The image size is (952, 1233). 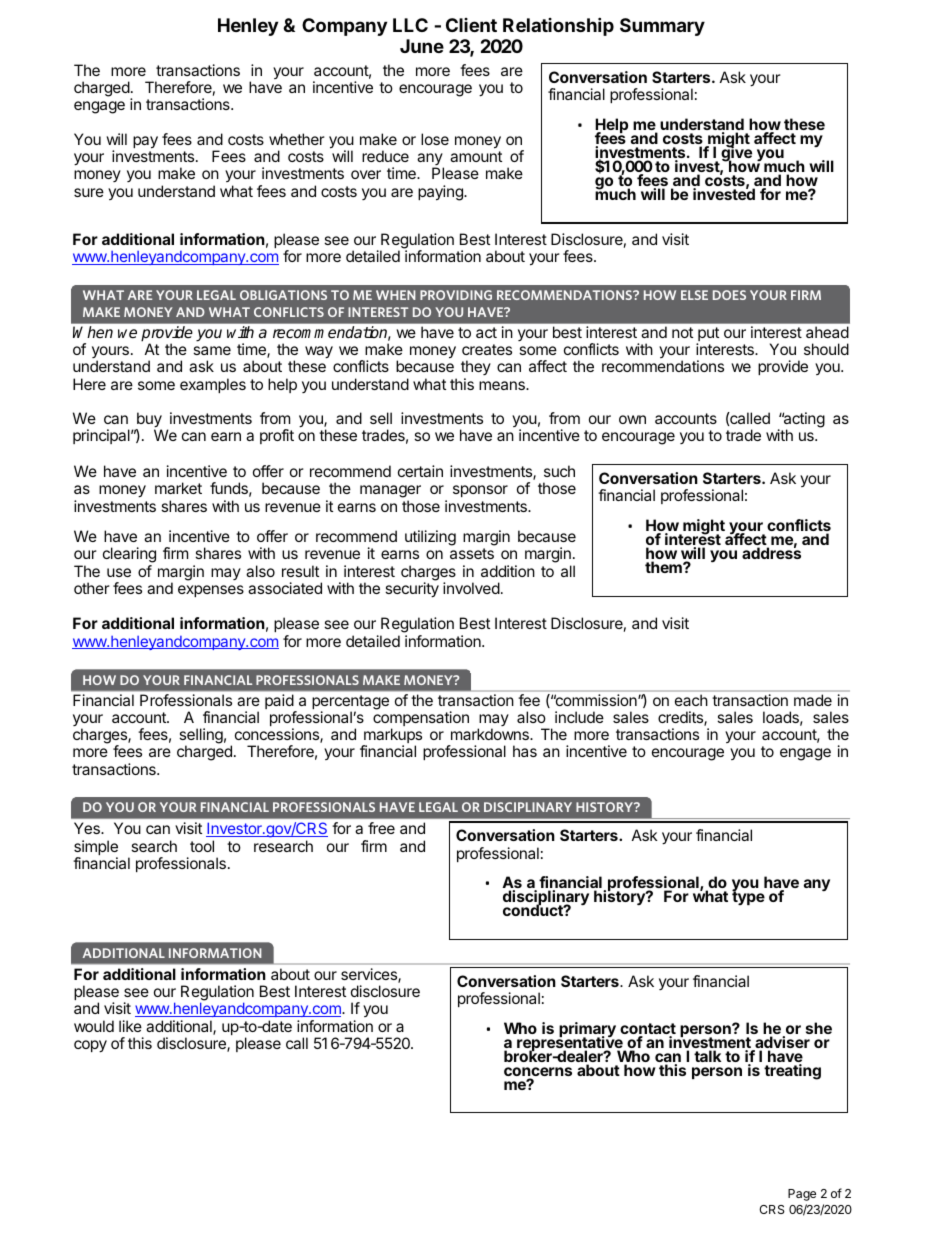 I want to click on free, so click(x=381, y=828).
